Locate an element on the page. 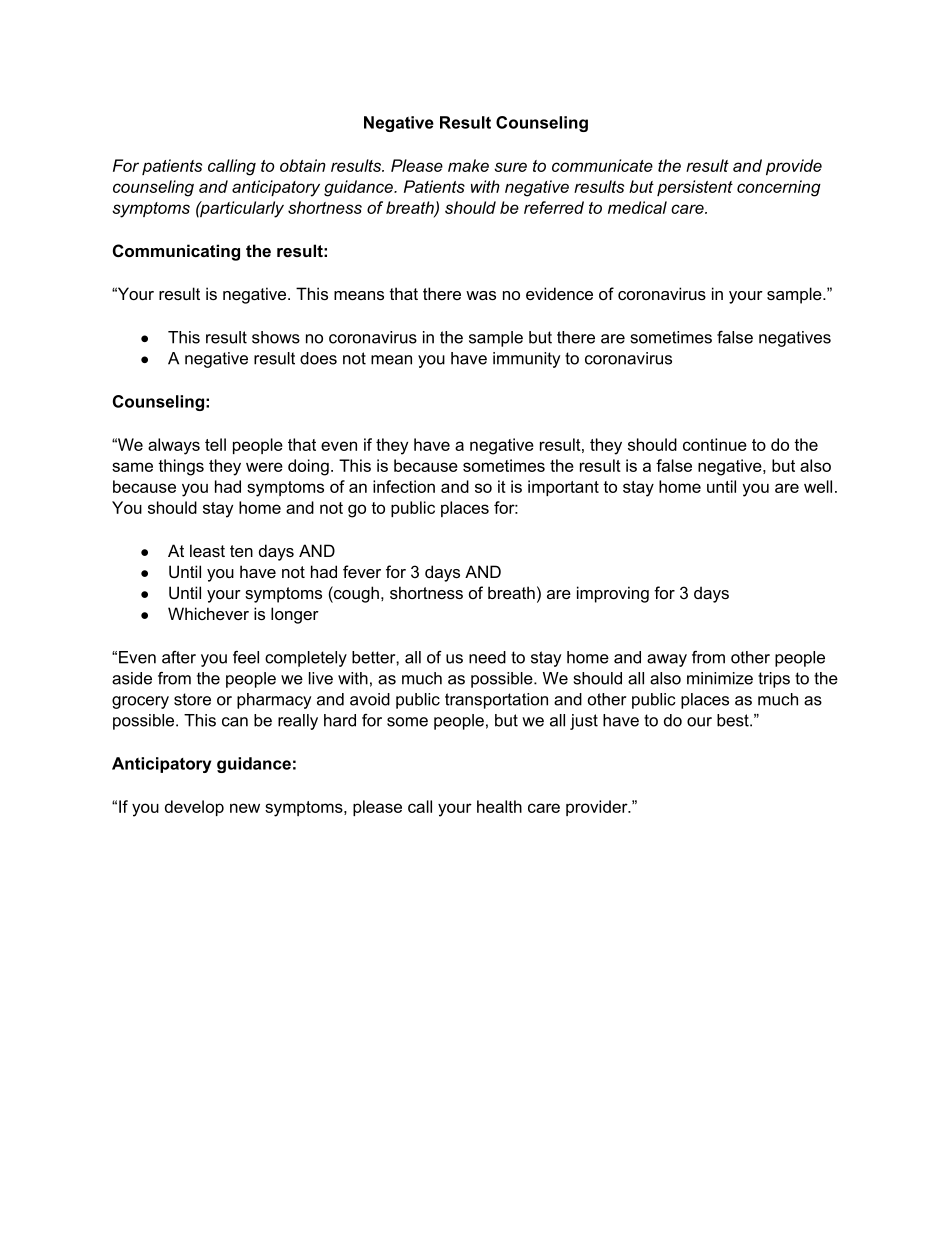 The image size is (952, 1233). immunity is located at coordinates (526, 360).
